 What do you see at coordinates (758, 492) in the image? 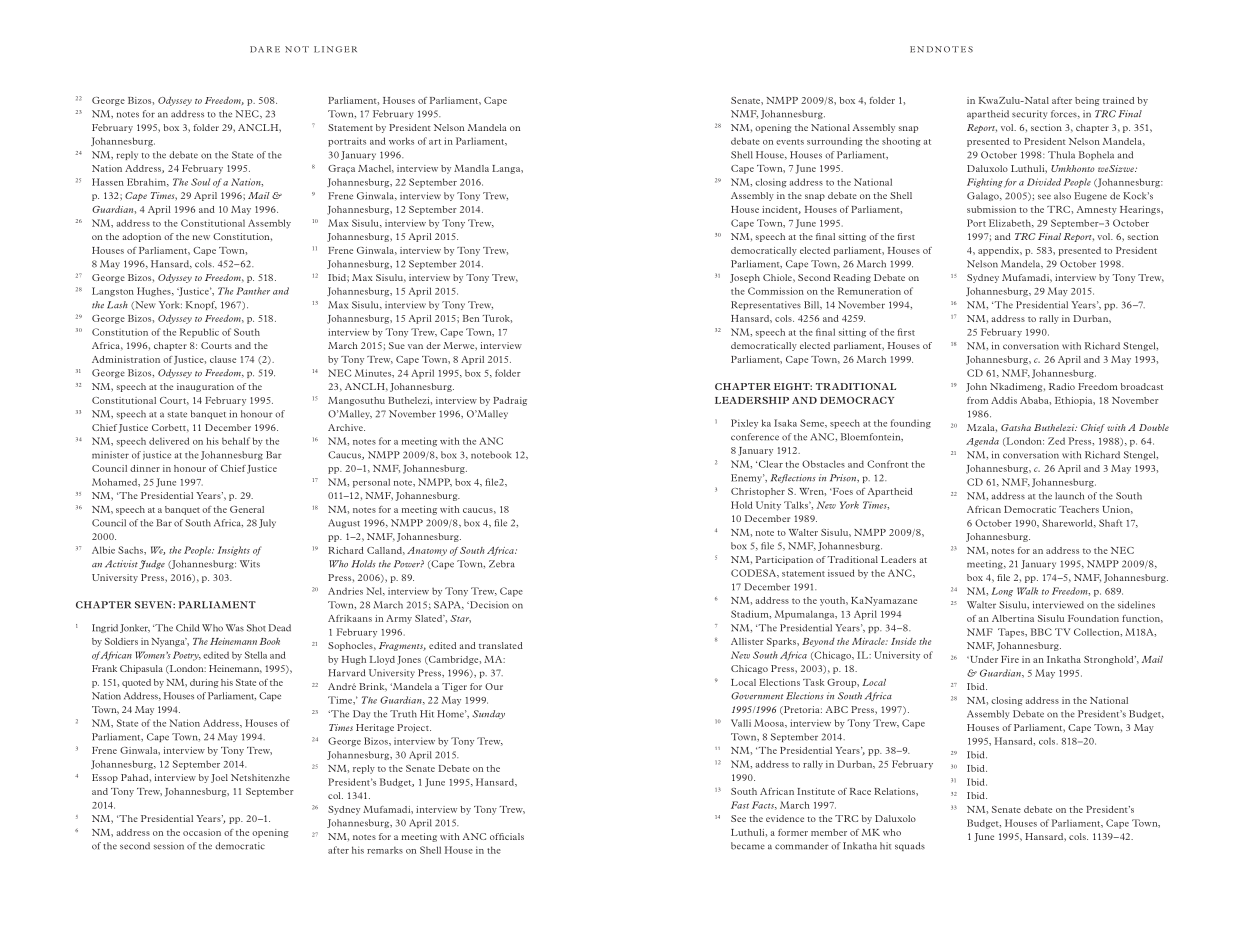
I see `Christopher` at bounding box center [758, 492].
